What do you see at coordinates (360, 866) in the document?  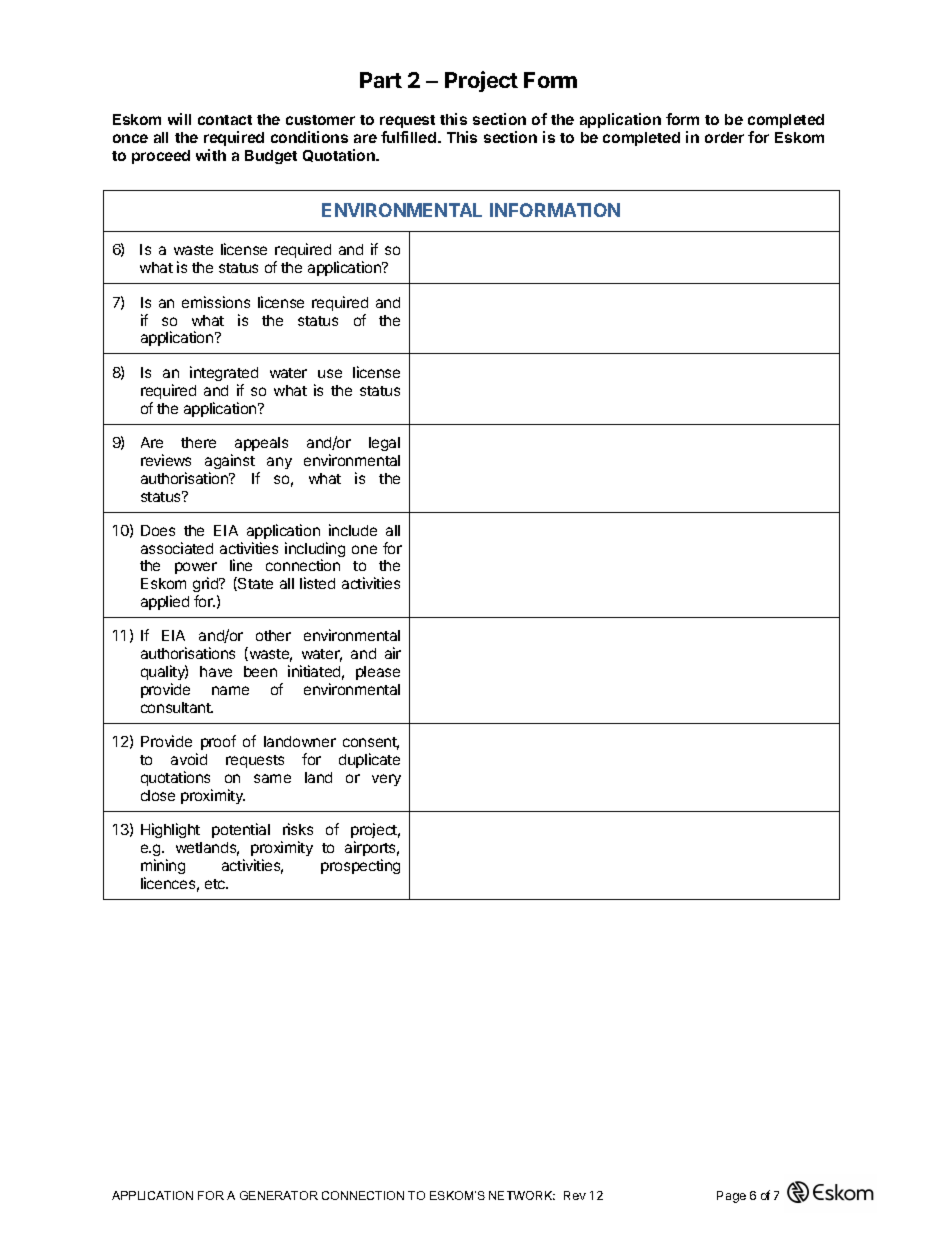 I see `prospecting` at bounding box center [360, 866].
